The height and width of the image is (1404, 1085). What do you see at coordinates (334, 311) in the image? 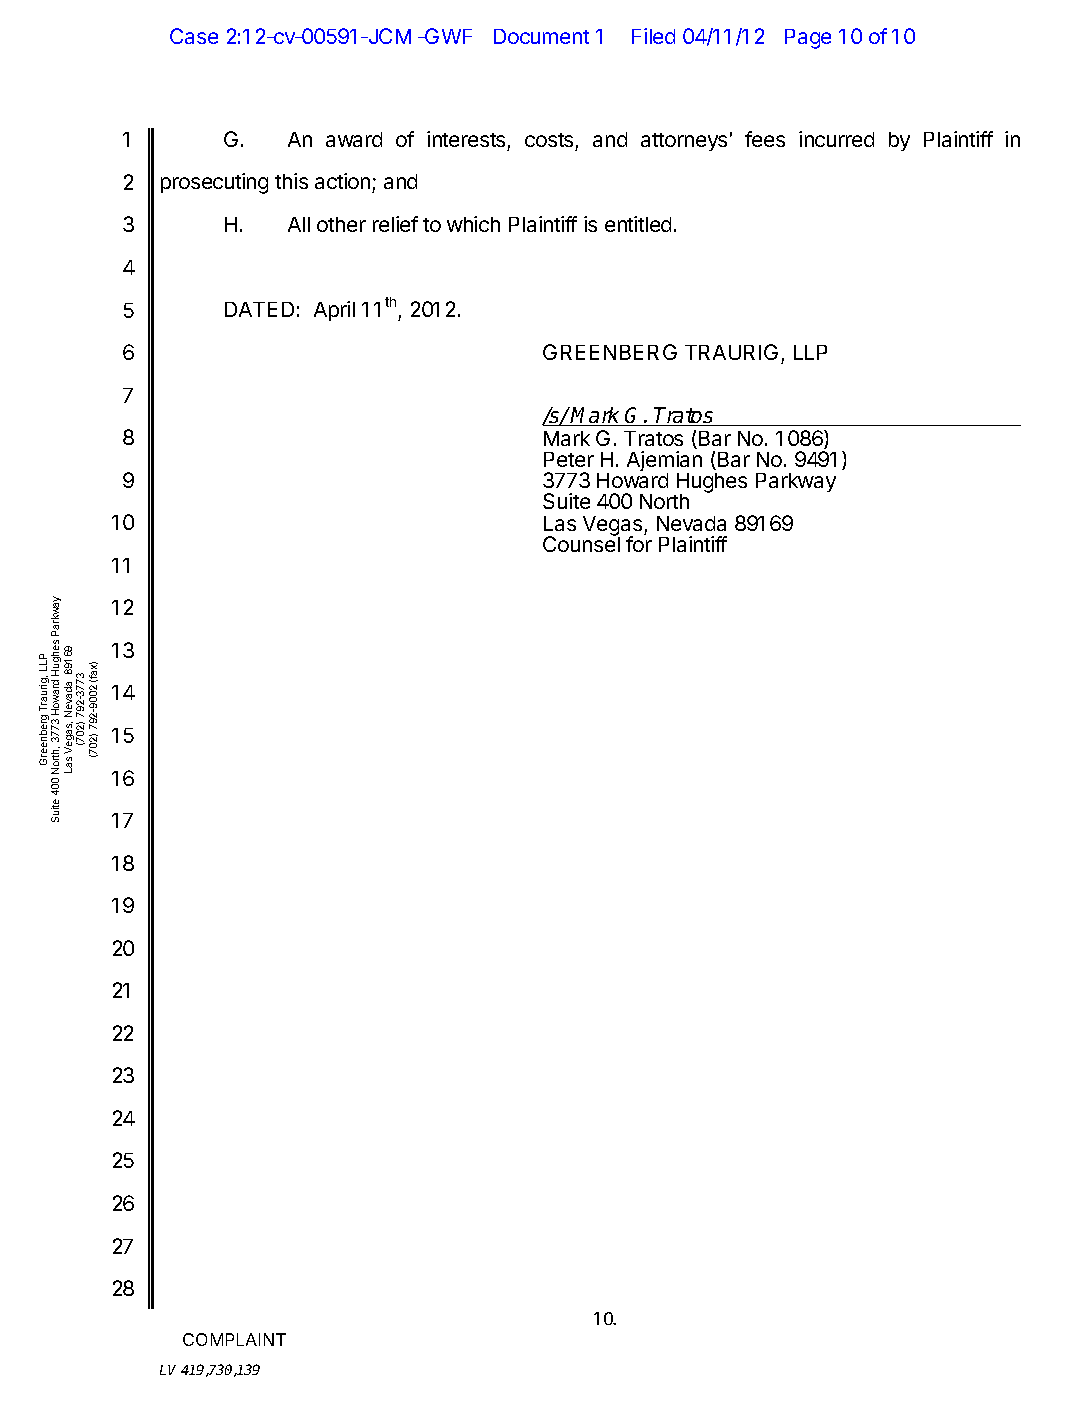
I see `April` at bounding box center [334, 311].
